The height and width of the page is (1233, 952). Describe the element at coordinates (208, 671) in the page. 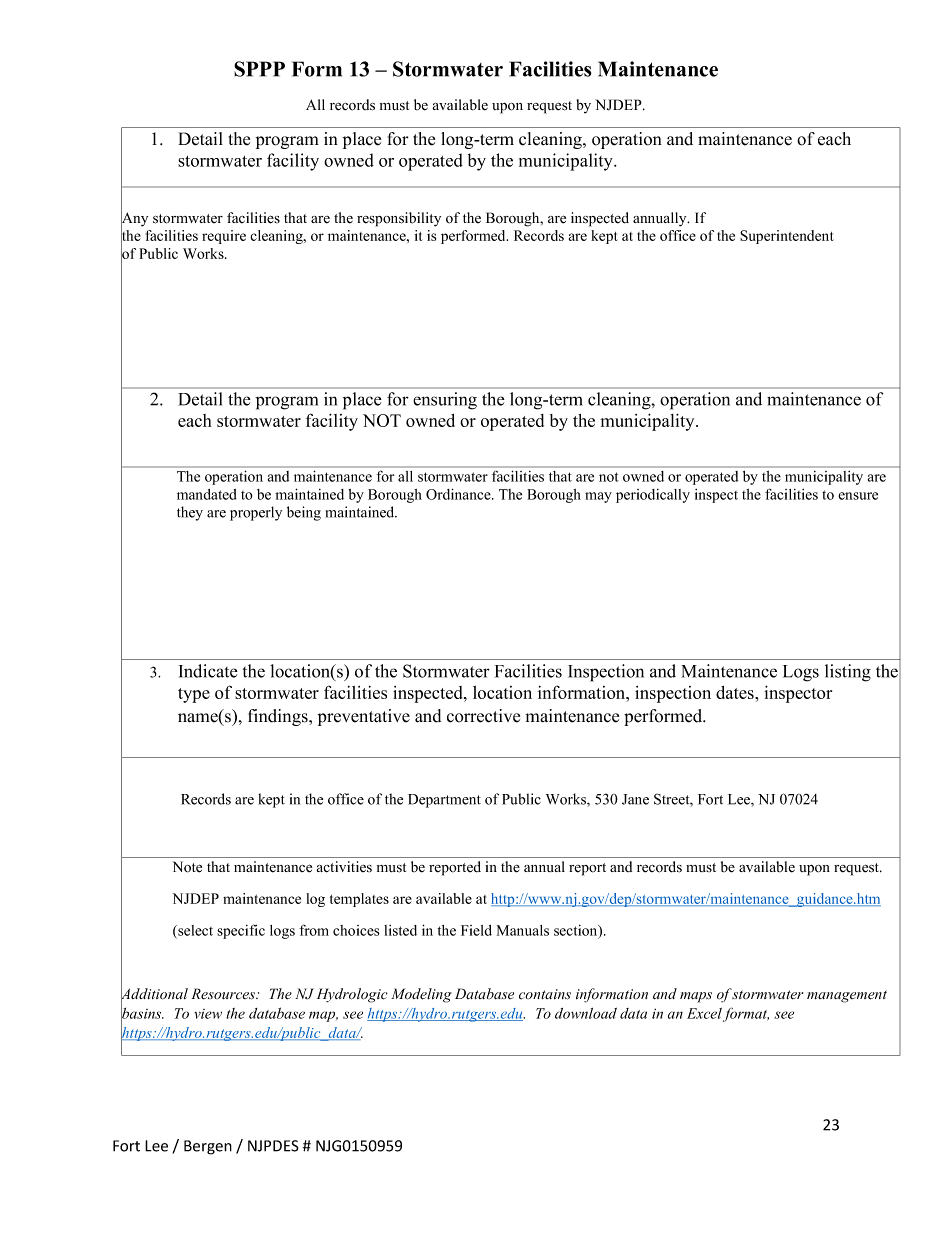

I see `Indicate` at that location.
